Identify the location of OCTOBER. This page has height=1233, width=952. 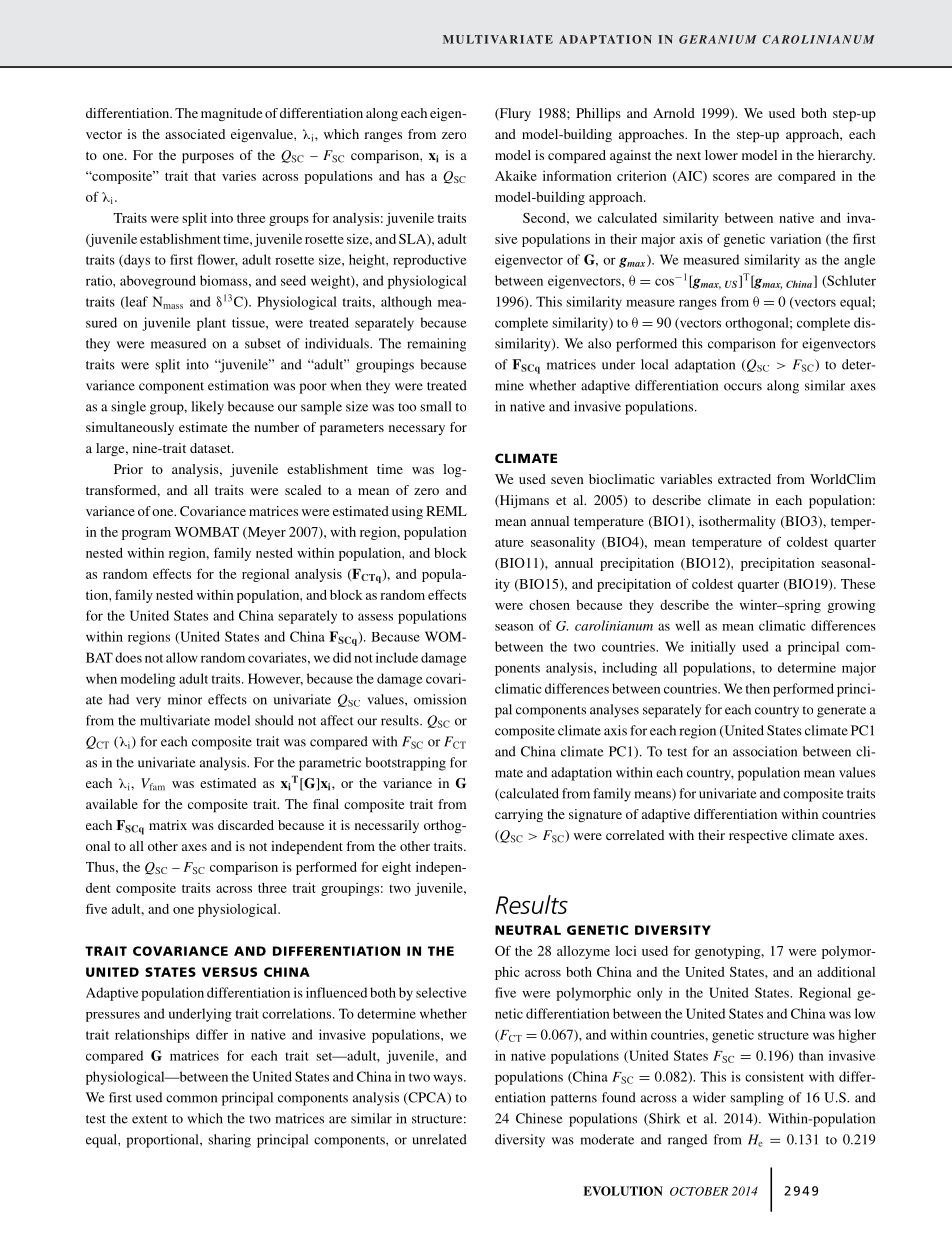
(699, 1191).
